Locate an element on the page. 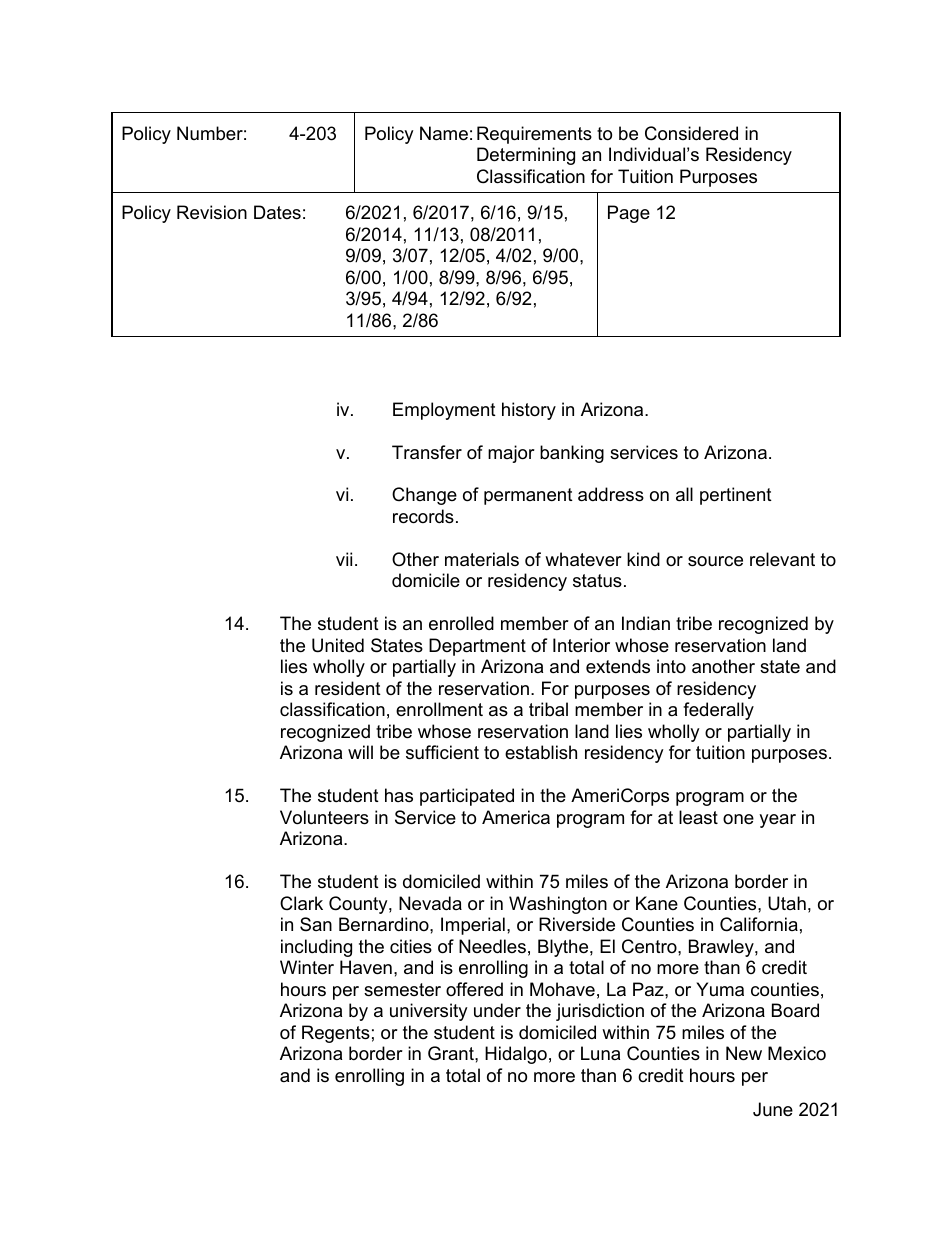 The image size is (952, 1233). source is located at coordinates (715, 561).
